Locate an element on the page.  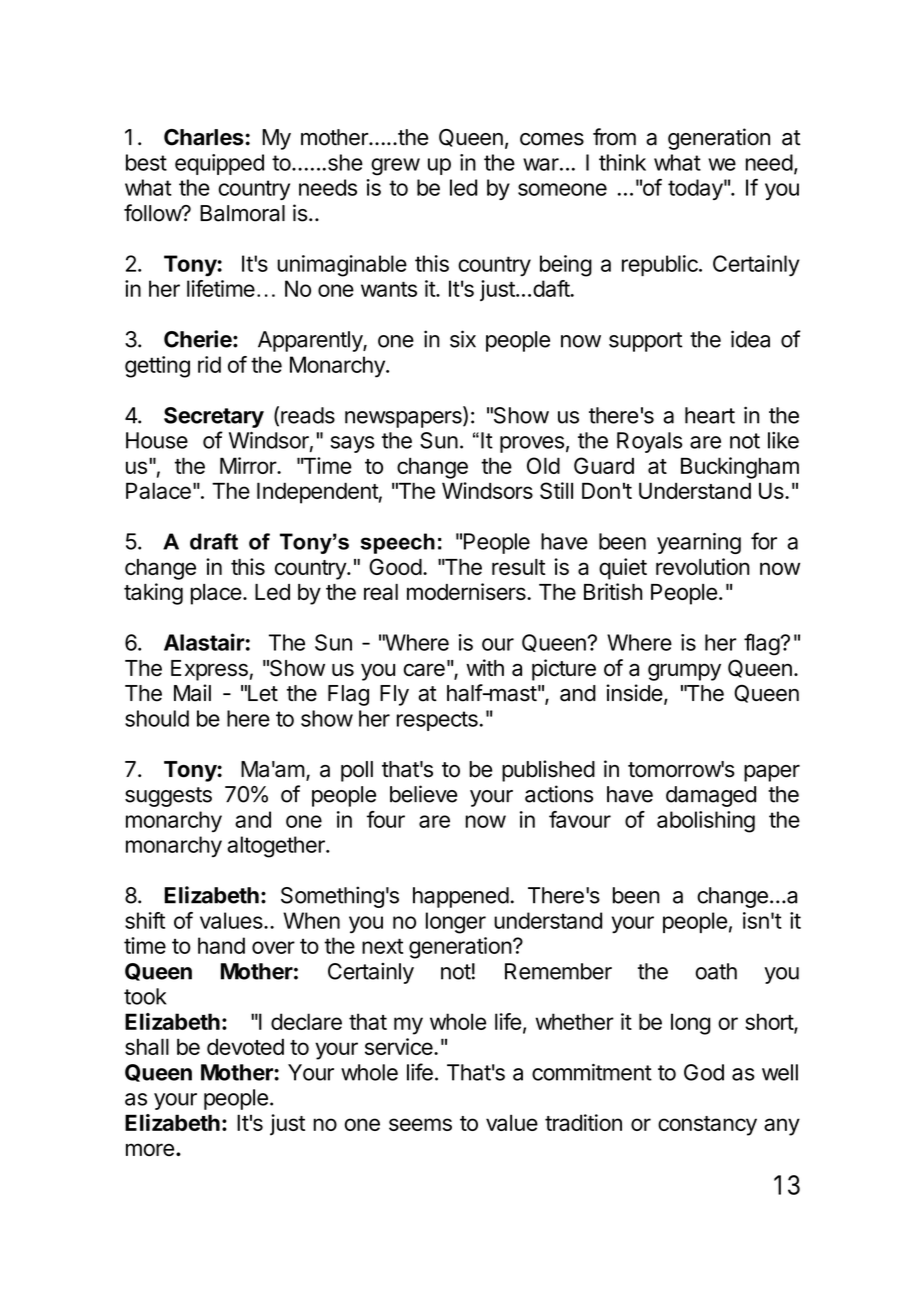
grew is located at coordinates (395, 167).
